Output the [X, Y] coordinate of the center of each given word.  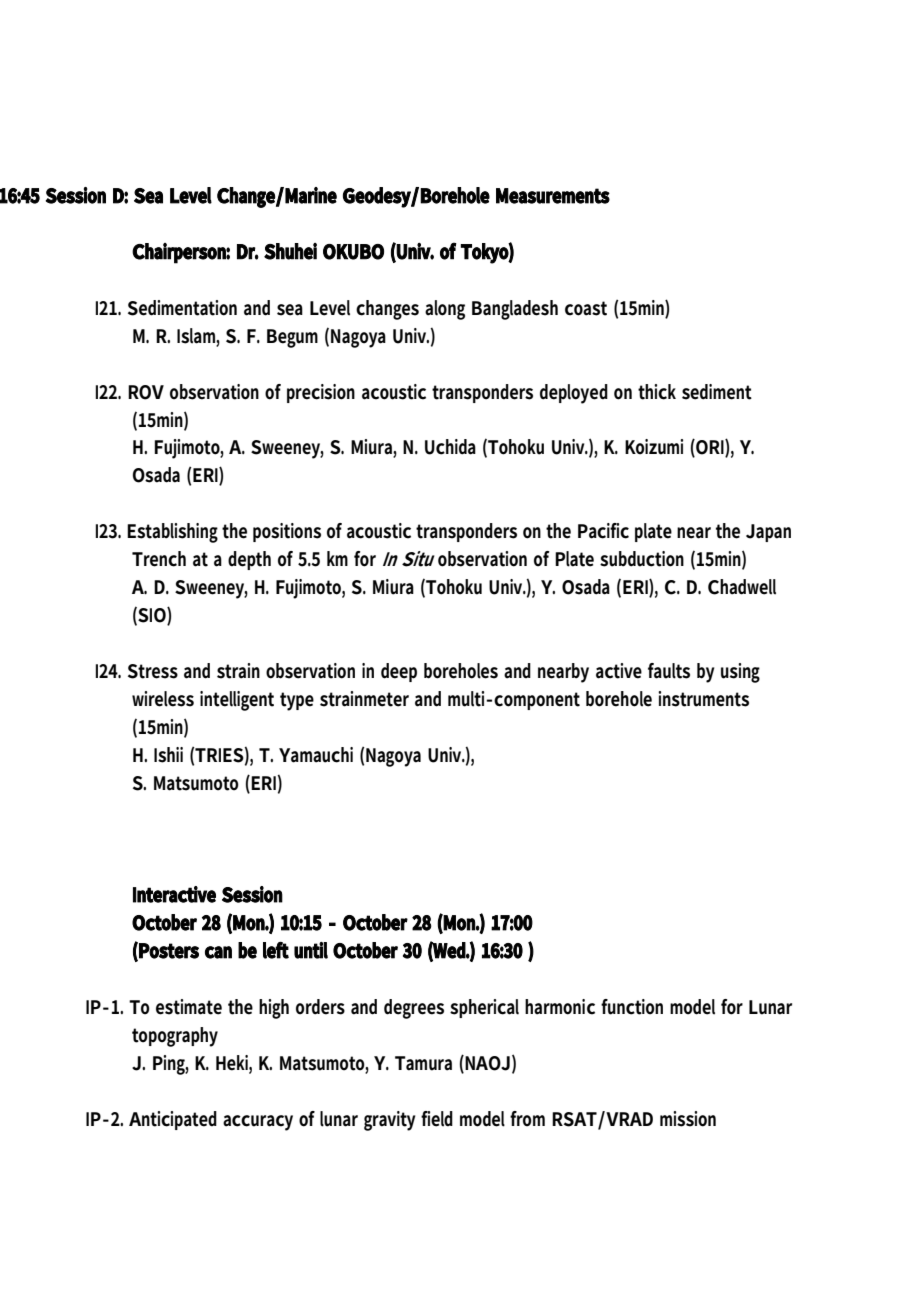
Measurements [553, 196]
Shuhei [290, 251]
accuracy [258, 1123]
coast [586, 308]
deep [399, 672]
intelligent [237, 701]
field [437, 1119]
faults [669, 671]
